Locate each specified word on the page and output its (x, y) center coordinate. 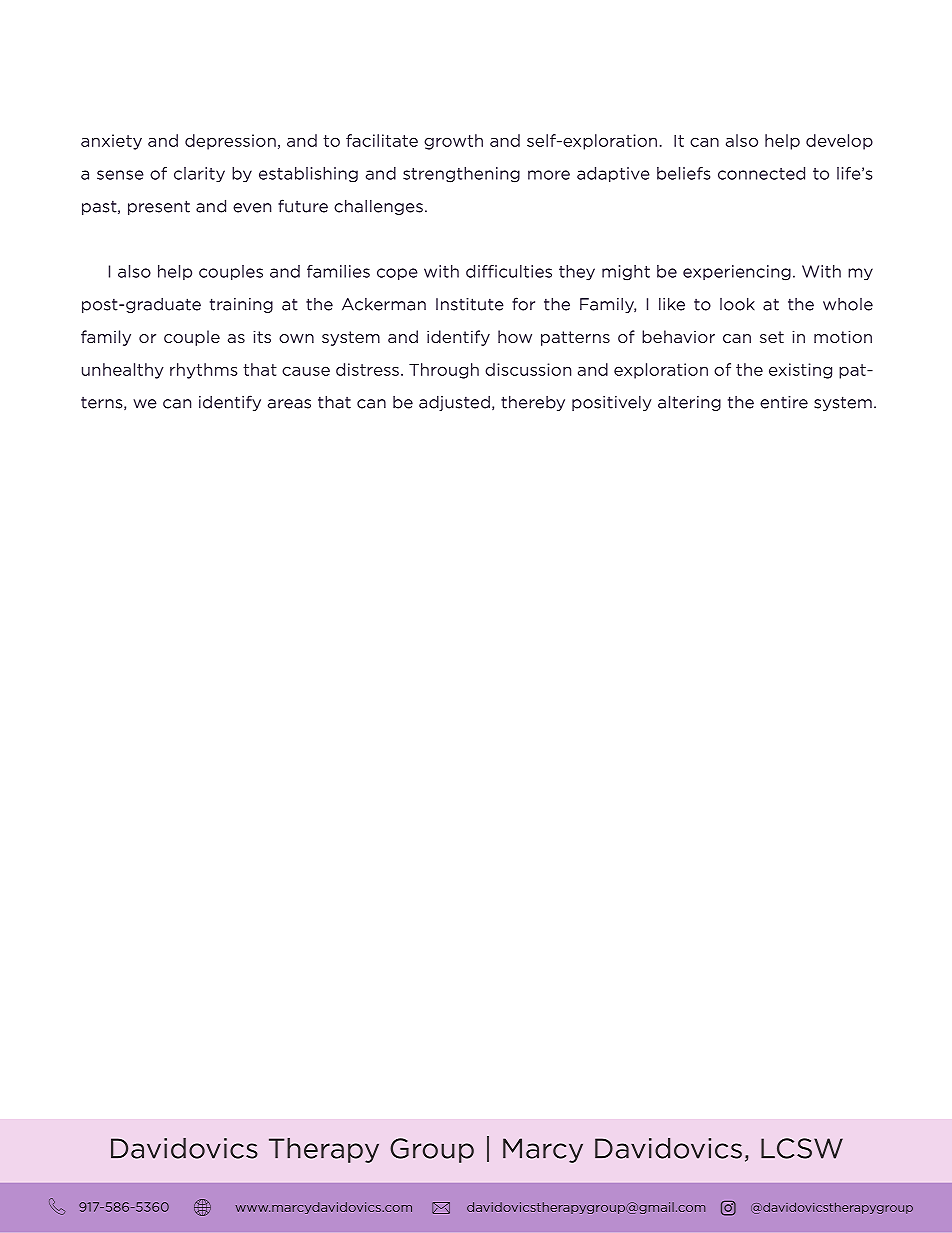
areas (289, 404)
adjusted (454, 403)
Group (432, 1150)
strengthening (461, 175)
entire (784, 402)
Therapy (324, 1150)
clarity (199, 174)
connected (761, 173)
